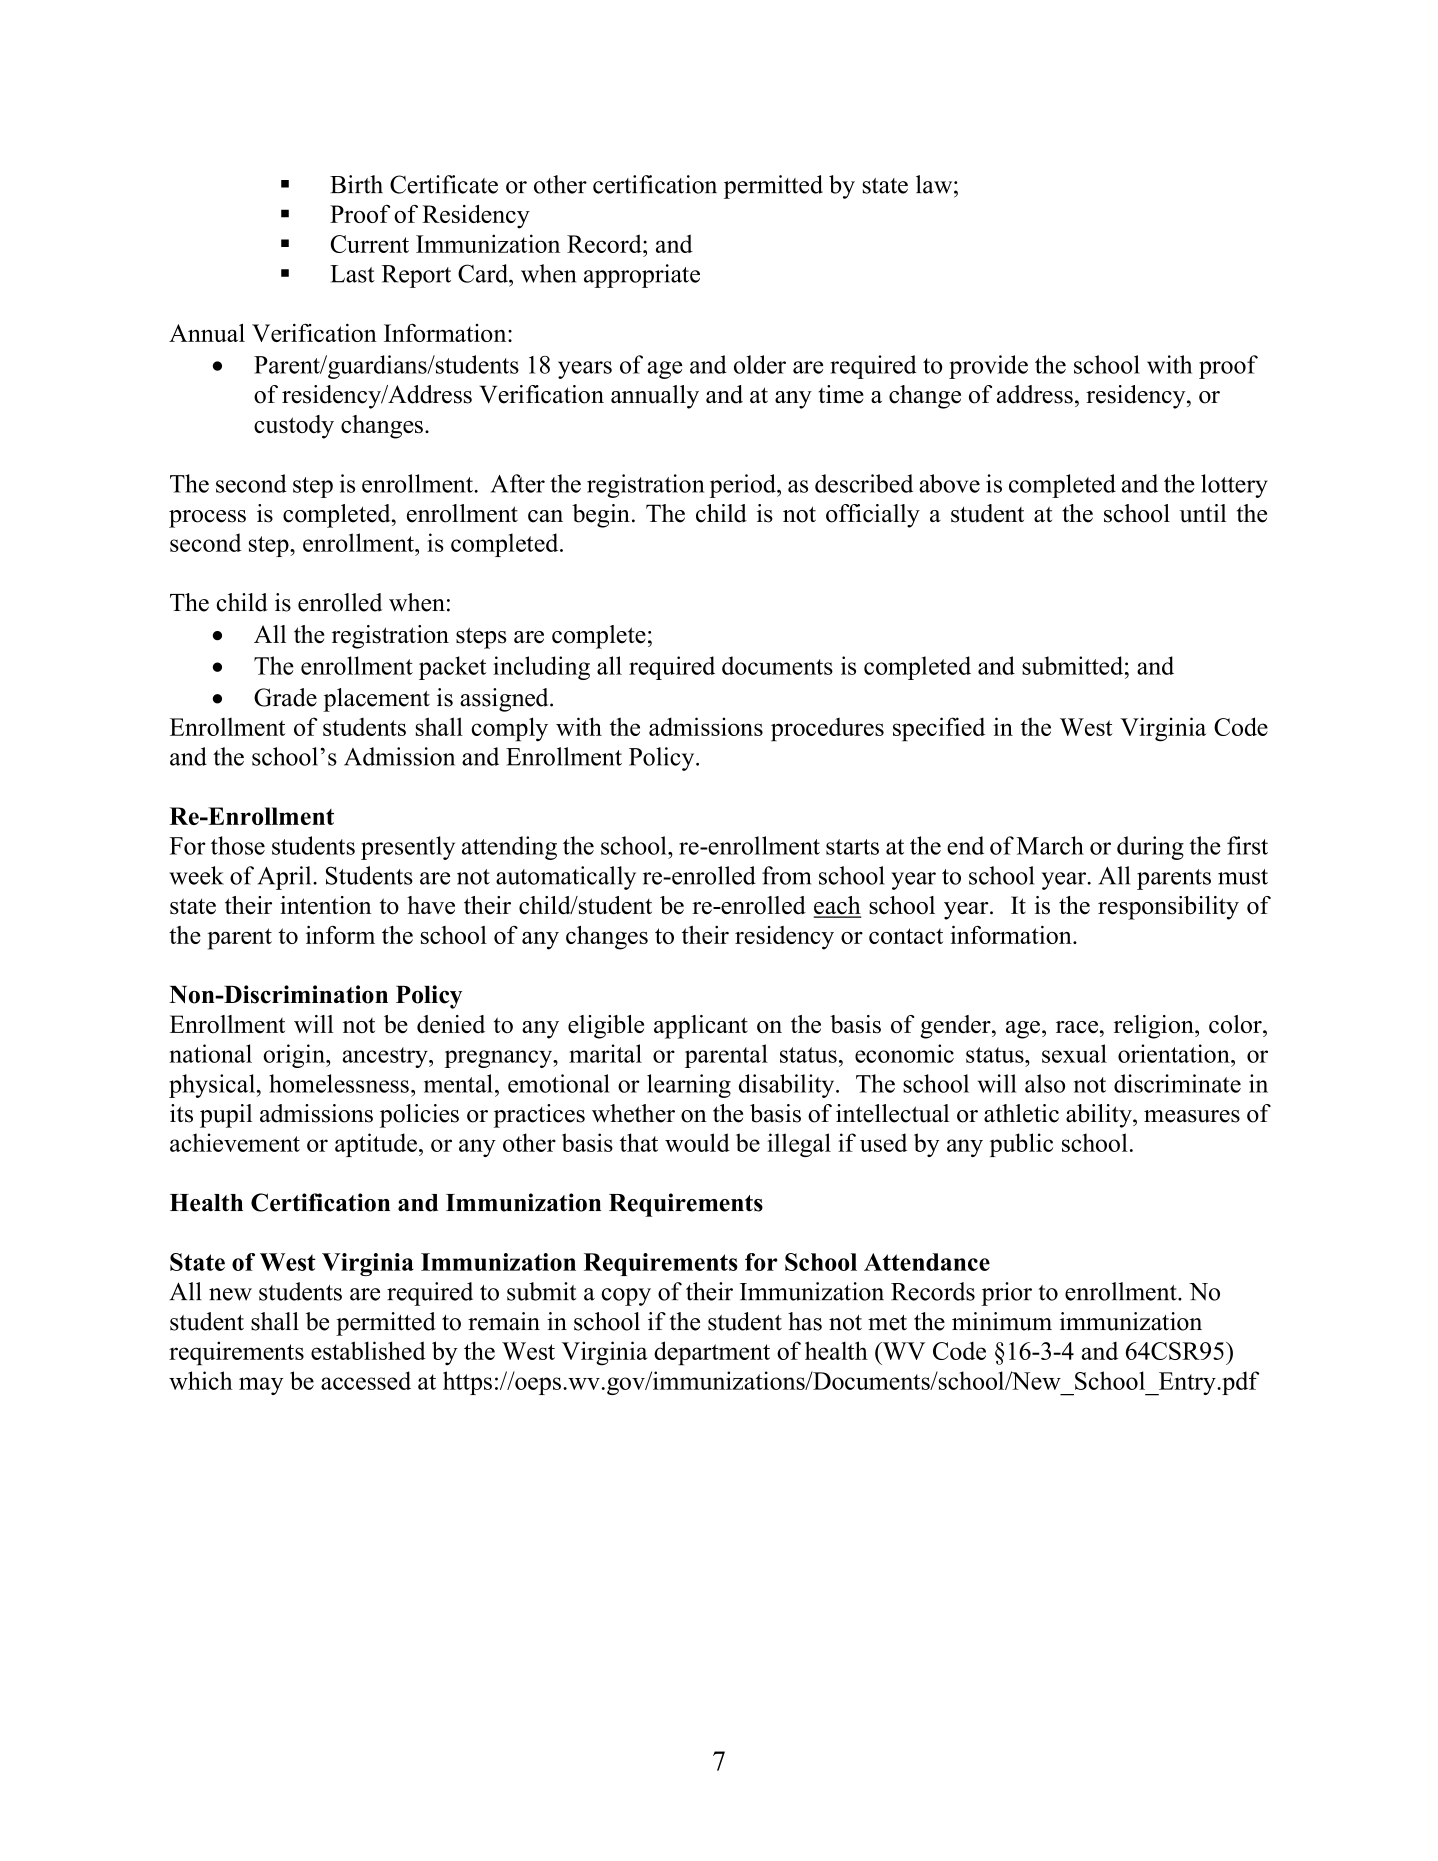  I want to click on period, so click(743, 486).
